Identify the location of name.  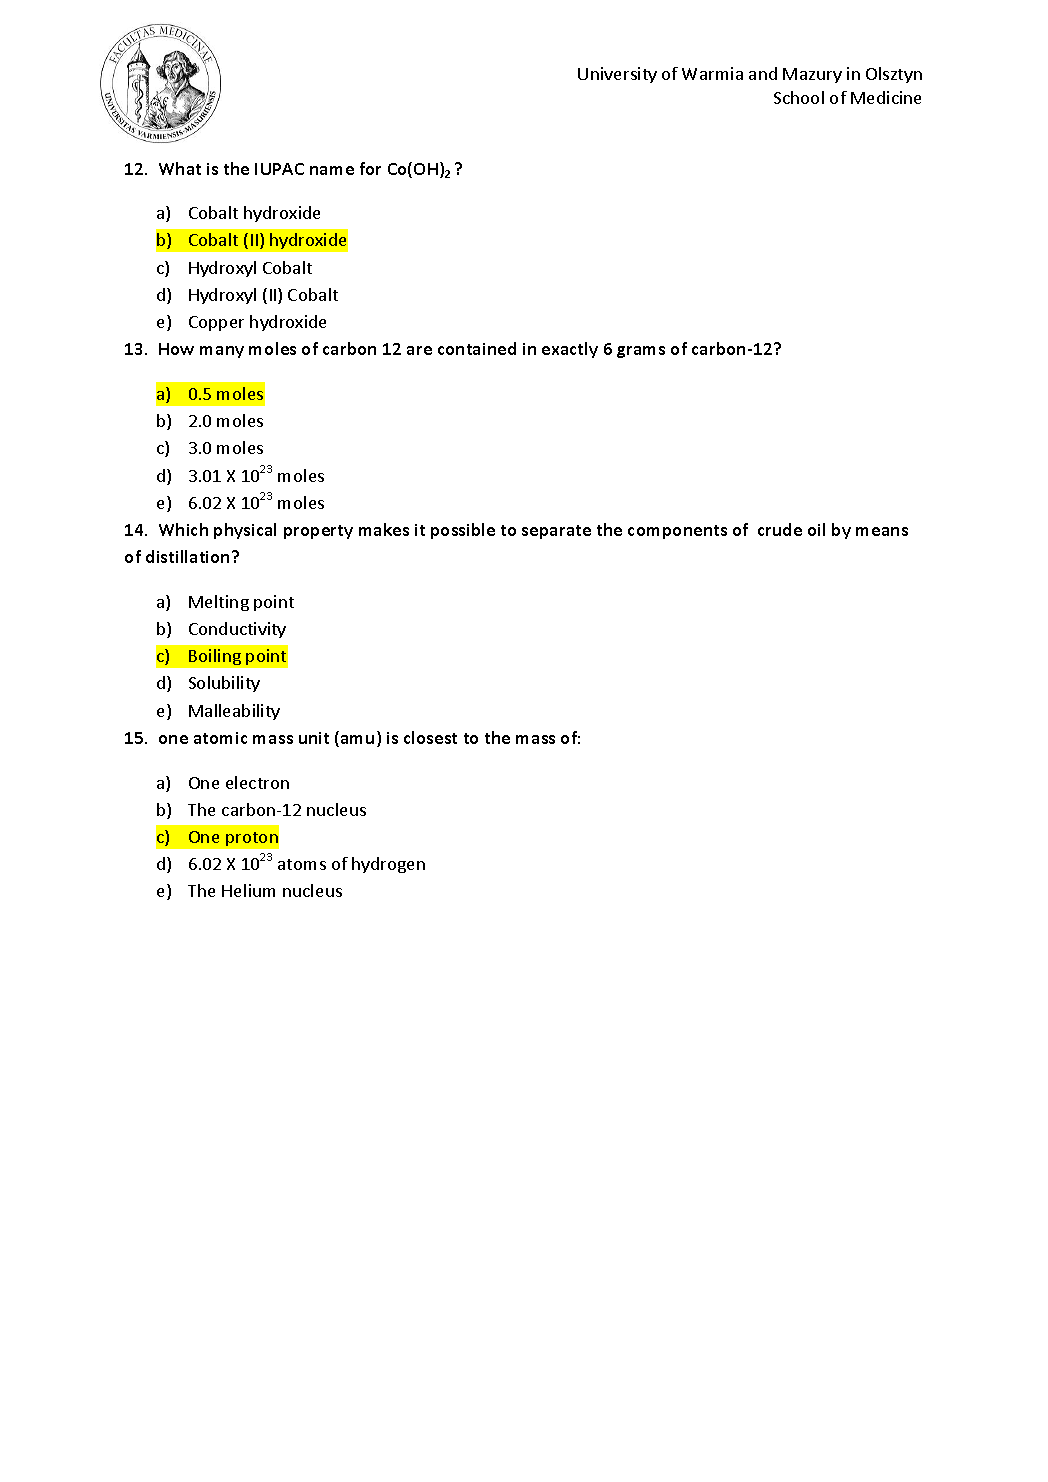
(332, 170).
